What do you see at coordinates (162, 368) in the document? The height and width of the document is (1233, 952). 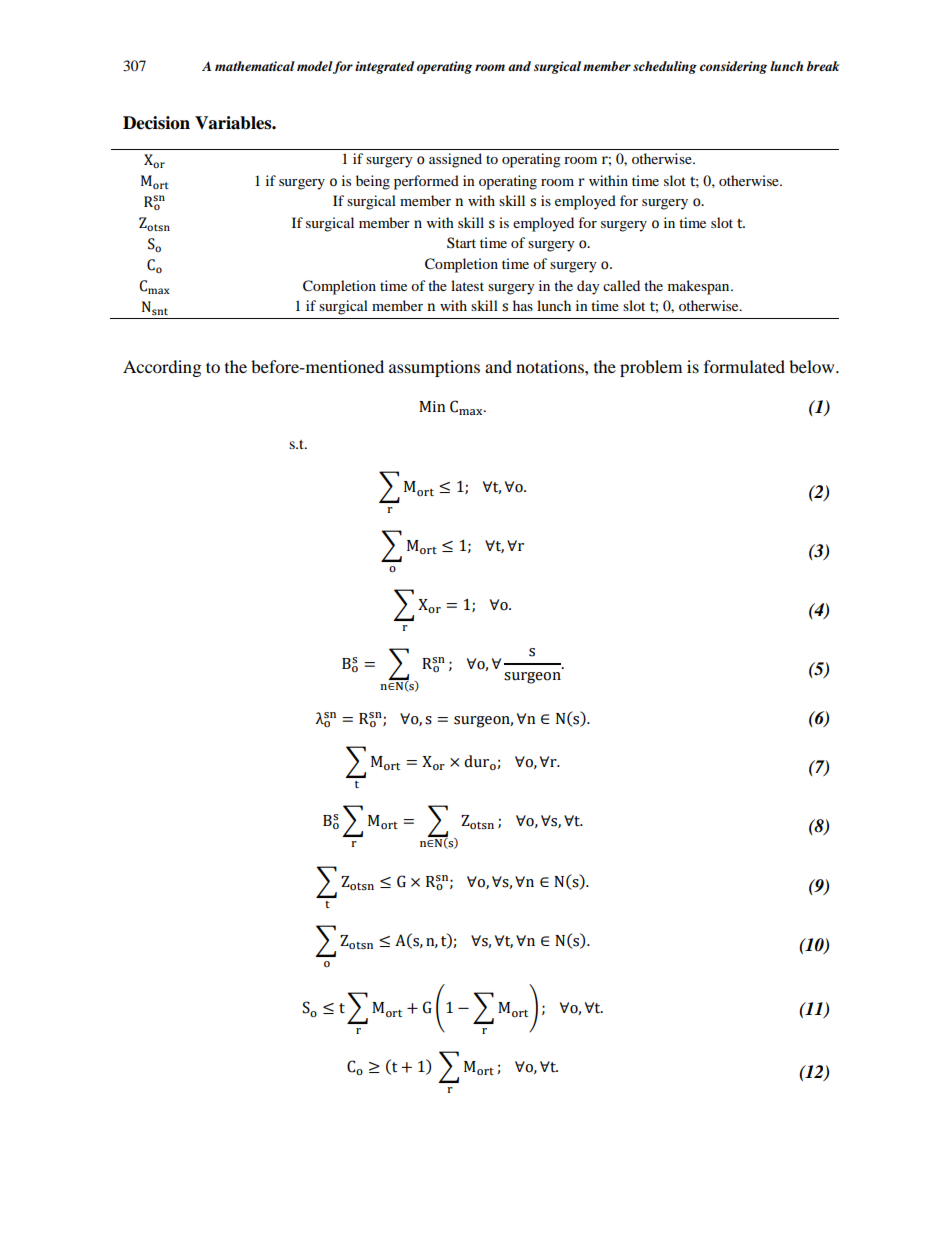 I see `According` at bounding box center [162, 368].
